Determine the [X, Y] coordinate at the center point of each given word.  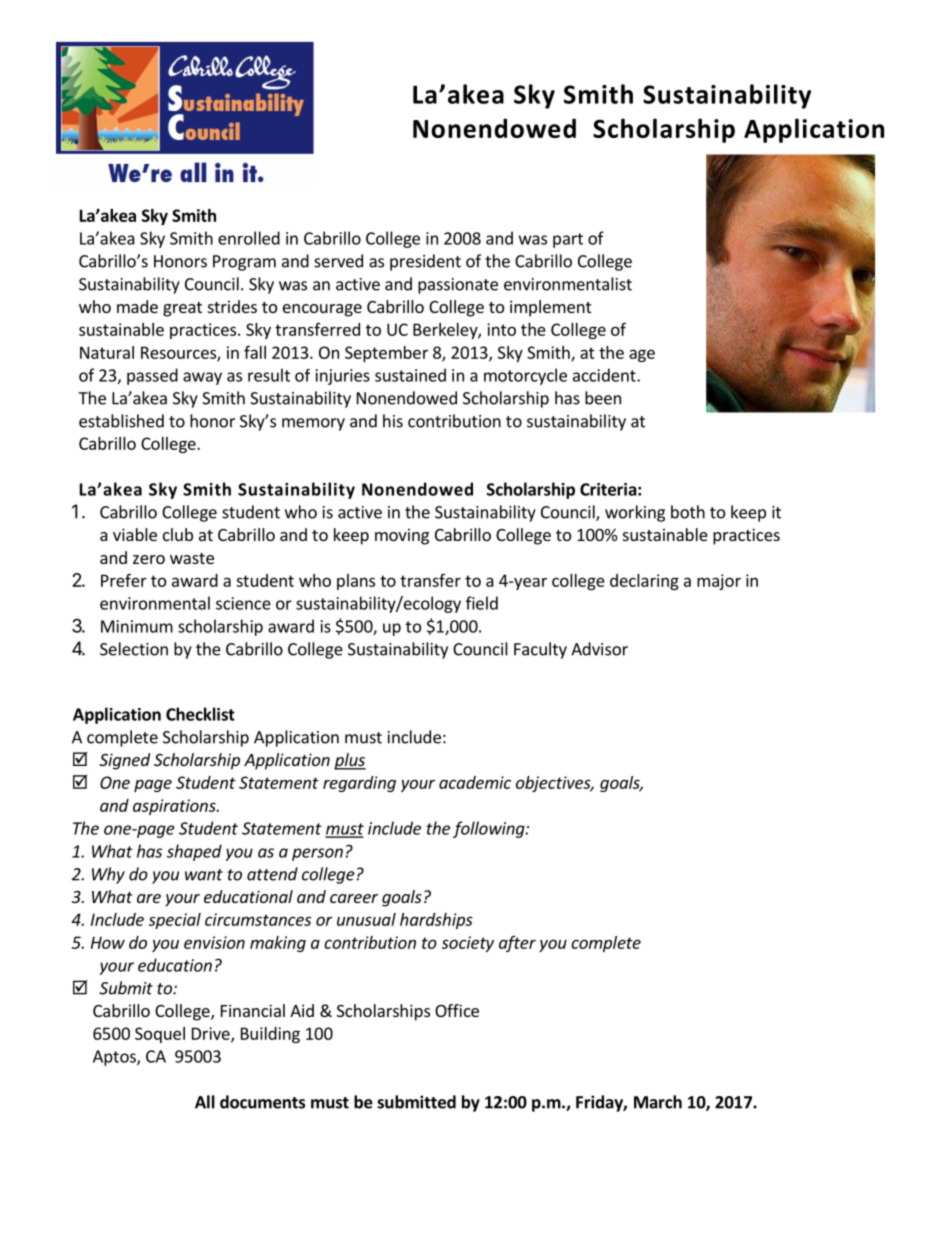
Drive [212, 1034]
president [425, 262]
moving [402, 536]
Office [457, 1010]
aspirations [175, 807]
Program [244, 263]
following [490, 829]
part [568, 240]
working [635, 513]
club [178, 534]
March [658, 1102]
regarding [359, 784]
